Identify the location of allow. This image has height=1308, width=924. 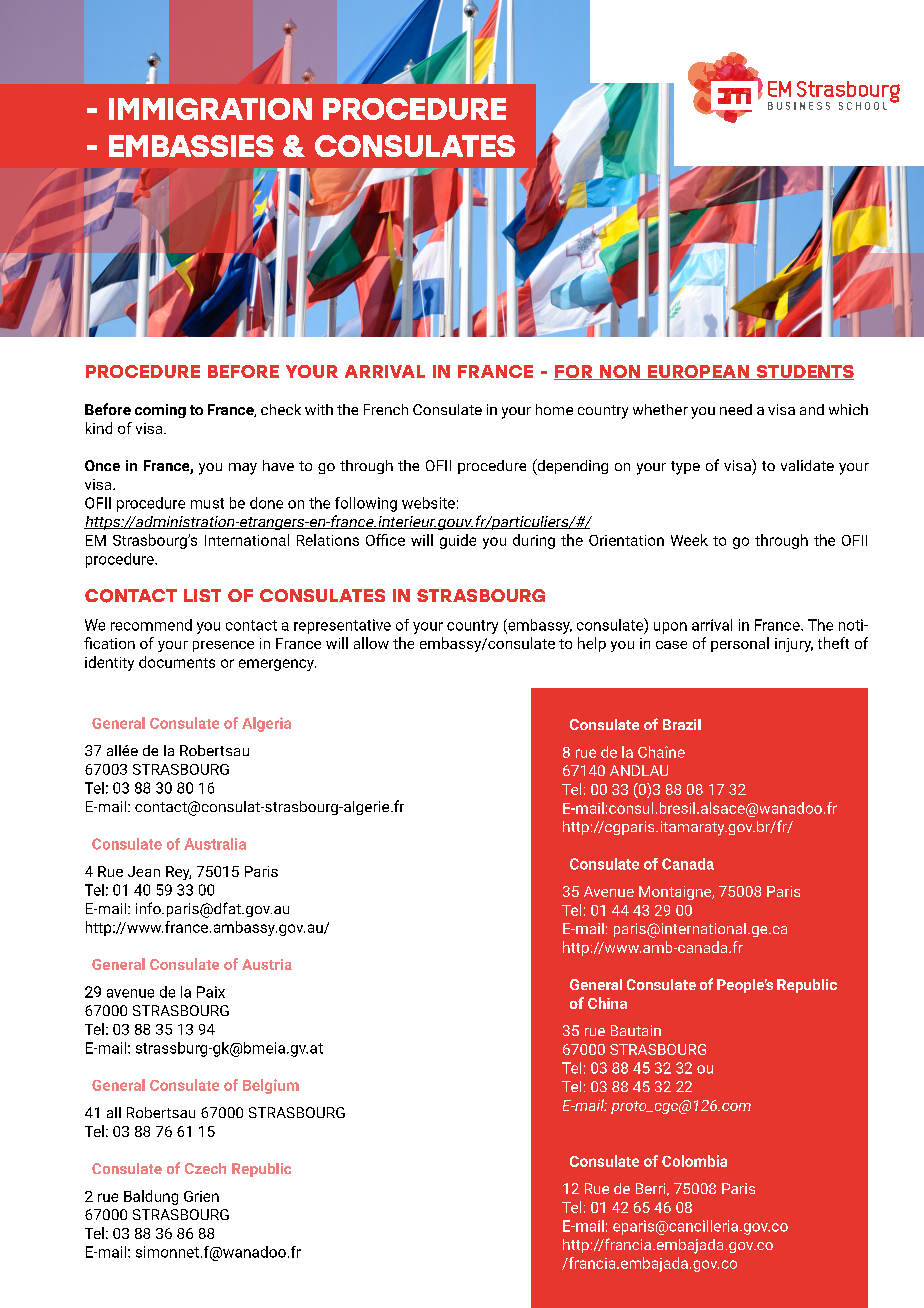
(371, 643).
